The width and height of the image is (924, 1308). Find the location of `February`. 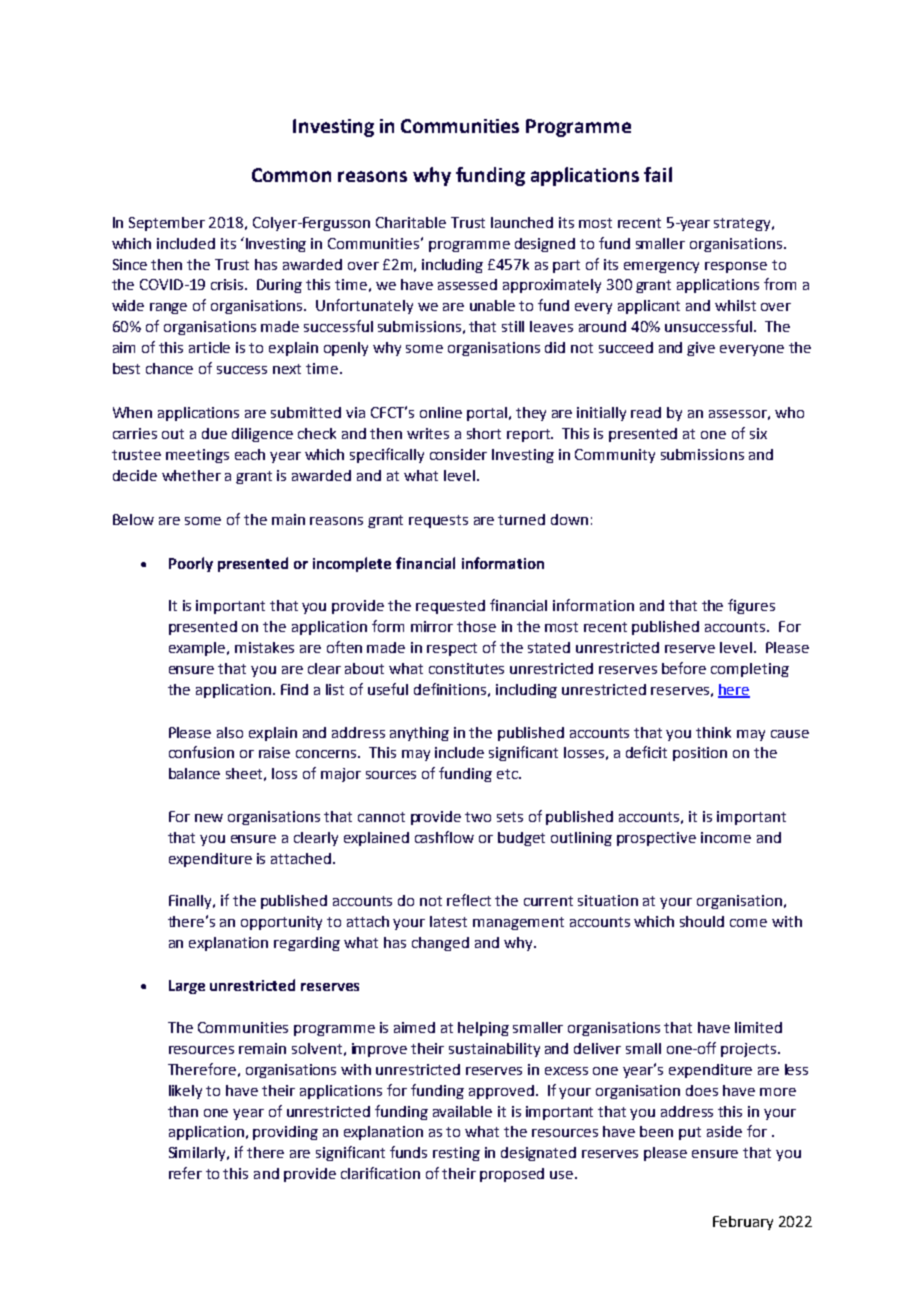

February is located at coordinates (743, 1223).
